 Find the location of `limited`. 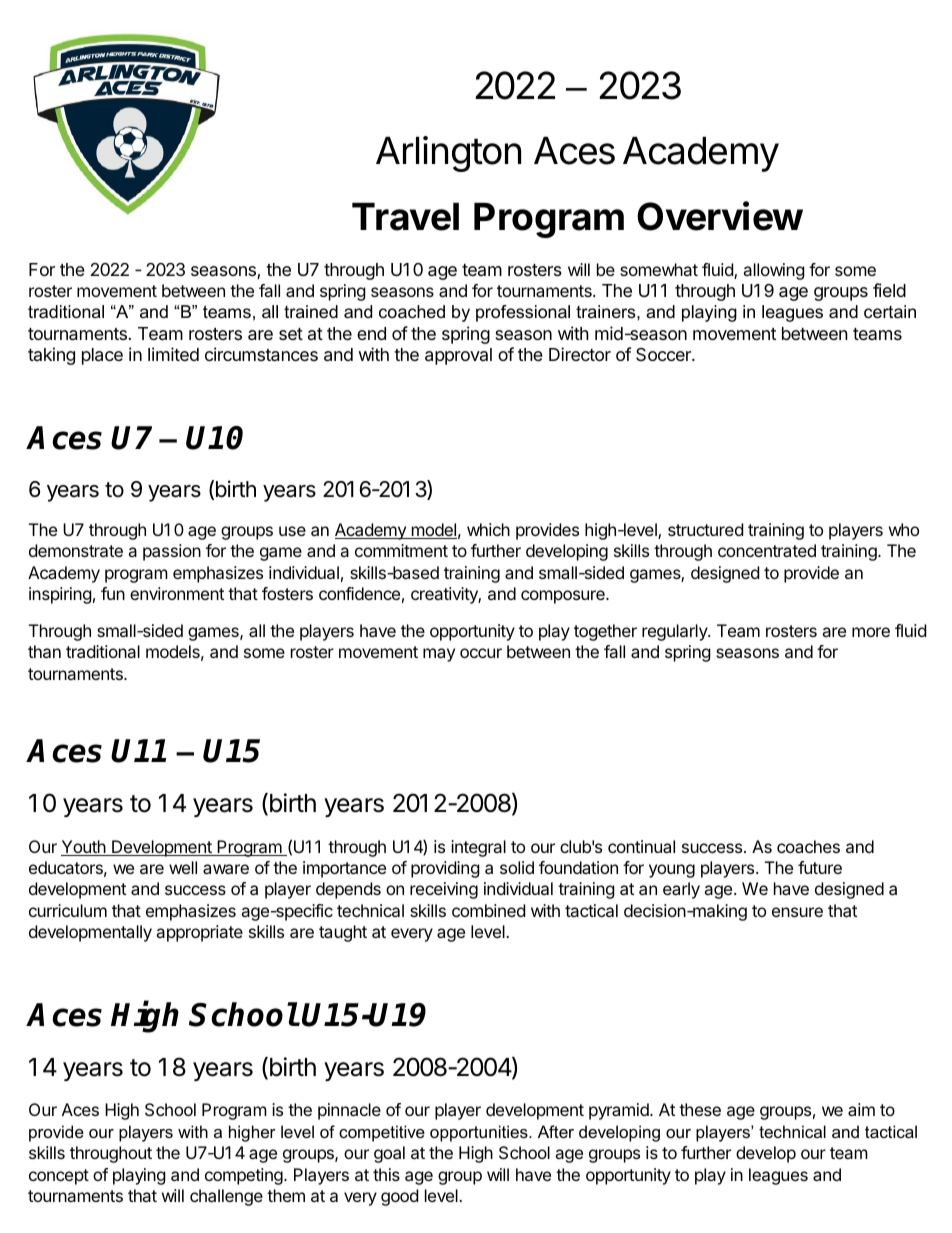

limited is located at coordinates (173, 354).
